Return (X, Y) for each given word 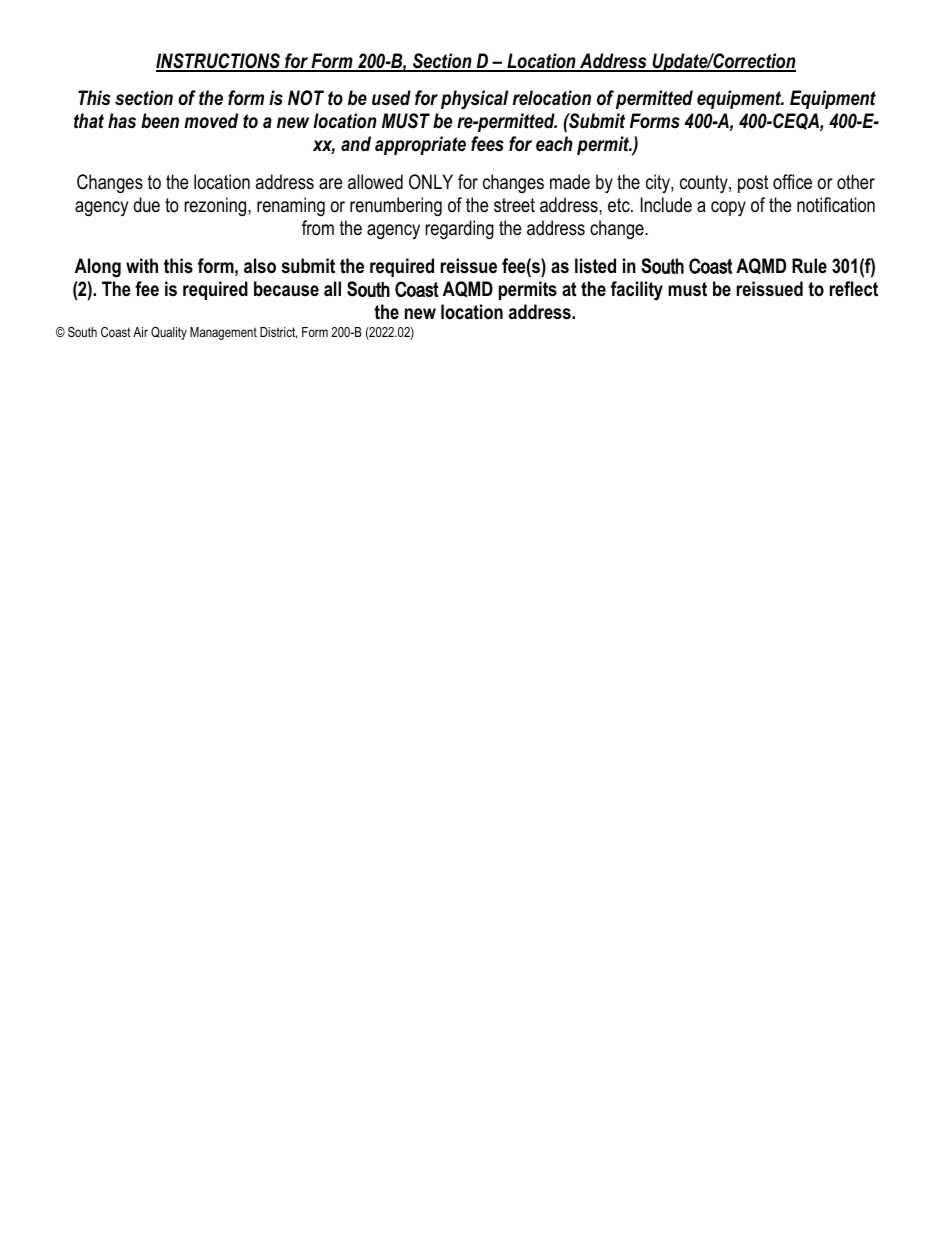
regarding (460, 230)
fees (487, 144)
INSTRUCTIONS (219, 62)
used (391, 98)
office (792, 182)
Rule (809, 266)
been (160, 121)
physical (474, 99)
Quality (169, 333)
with (142, 266)
